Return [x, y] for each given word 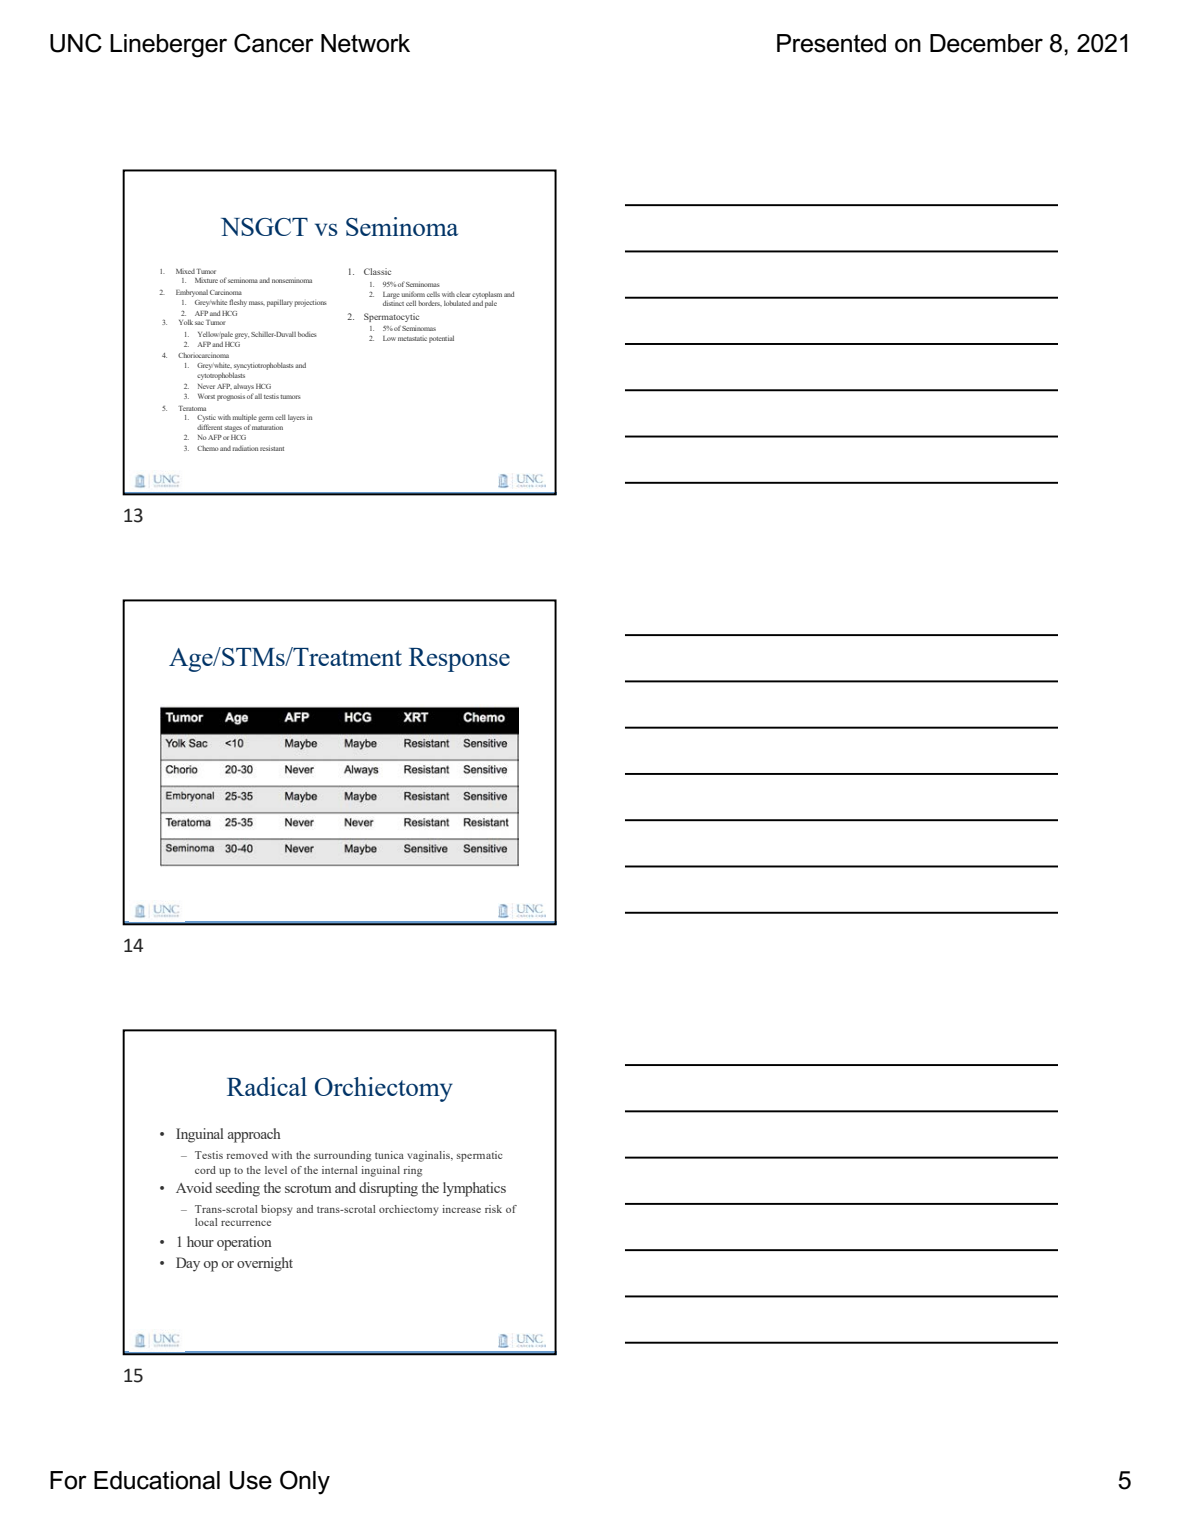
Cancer [274, 43]
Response [459, 660]
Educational [157, 1480]
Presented [831, 43]
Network [365, 43]
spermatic [479, 1156]
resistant [272, 448]
